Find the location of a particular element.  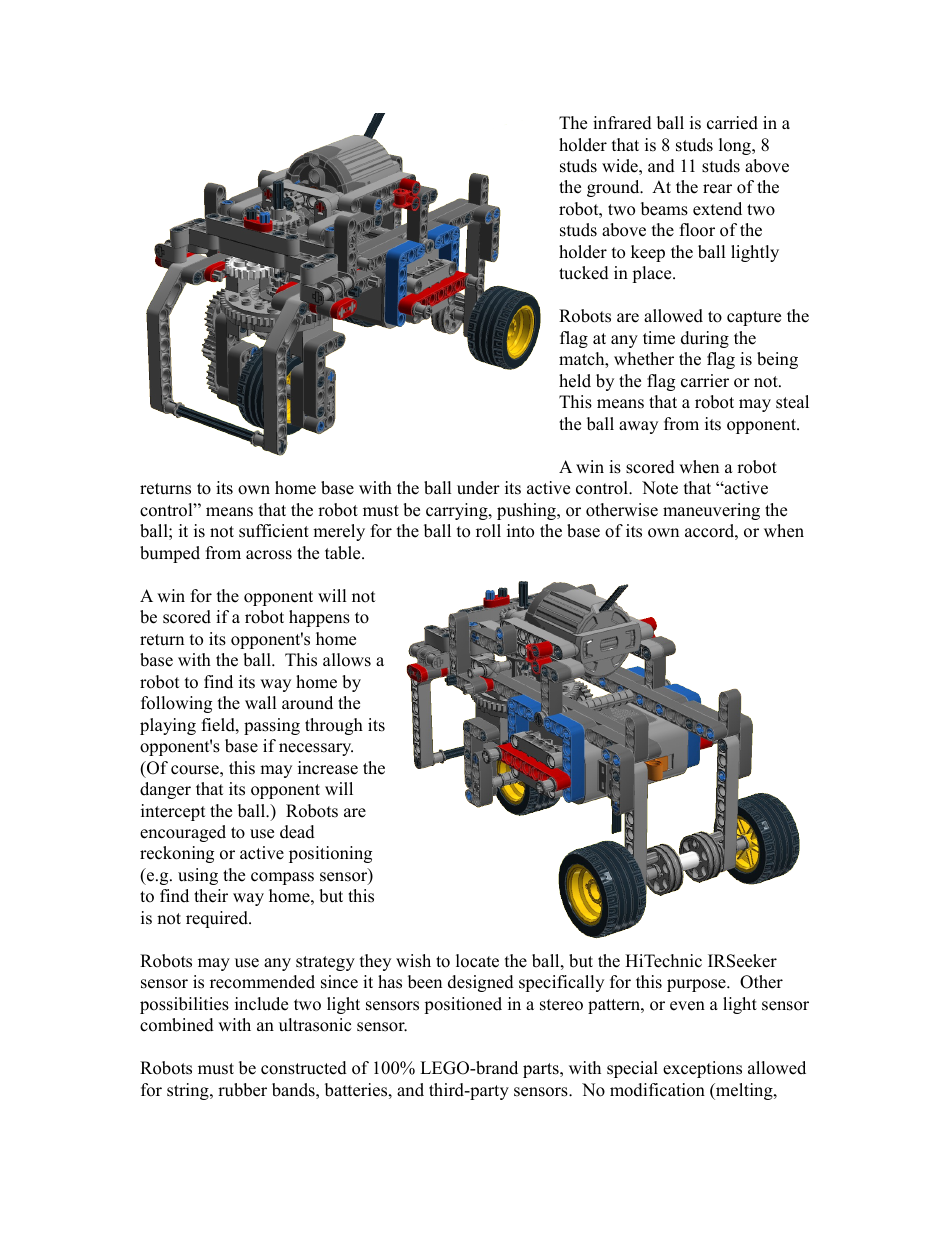

rubber is located at coordinates (242, 1090).
